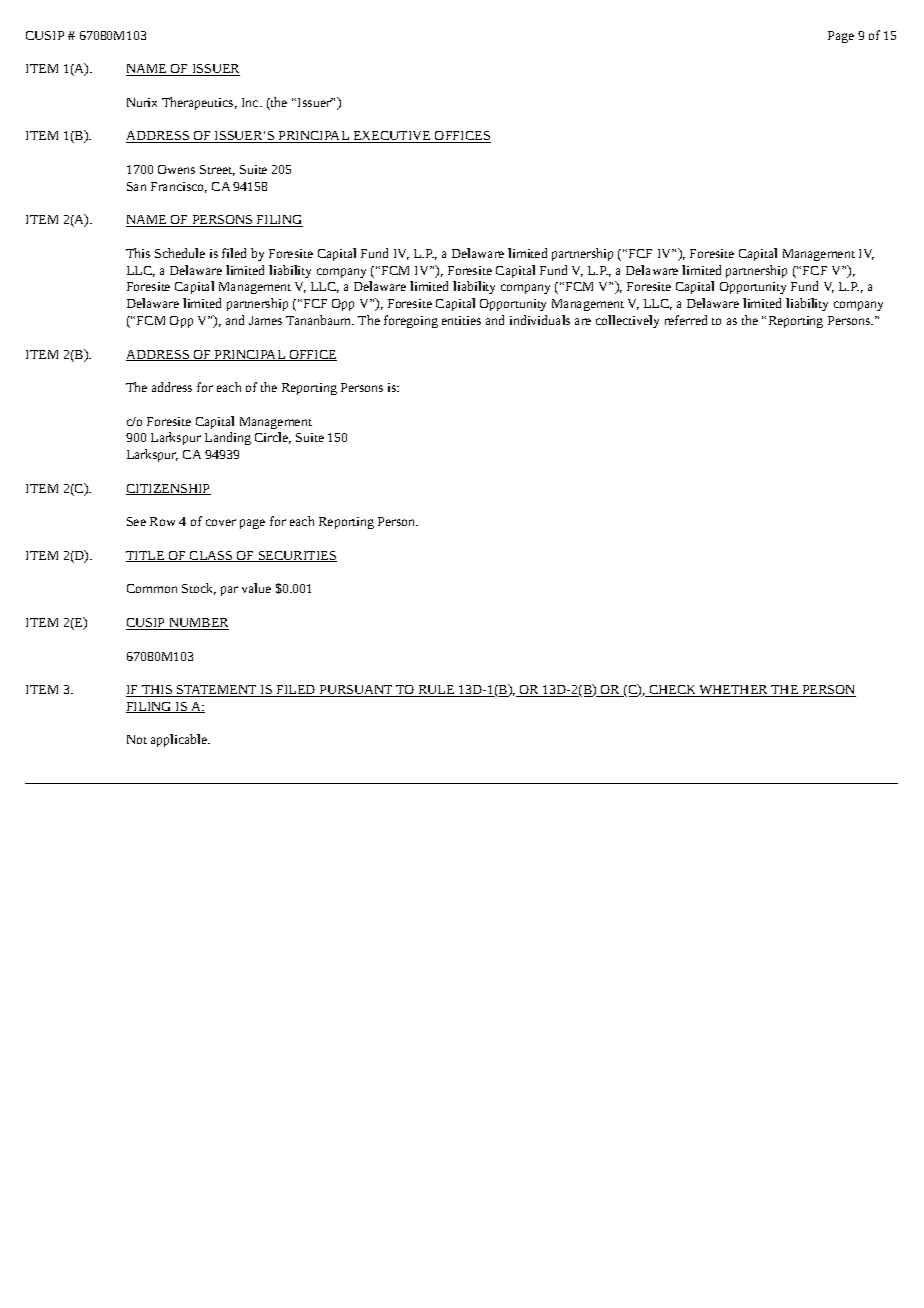 This screenshot has width=924, height=1308. Describe the element at coordinates (686, 320) in the screenshot. I see `referred` at that location.
